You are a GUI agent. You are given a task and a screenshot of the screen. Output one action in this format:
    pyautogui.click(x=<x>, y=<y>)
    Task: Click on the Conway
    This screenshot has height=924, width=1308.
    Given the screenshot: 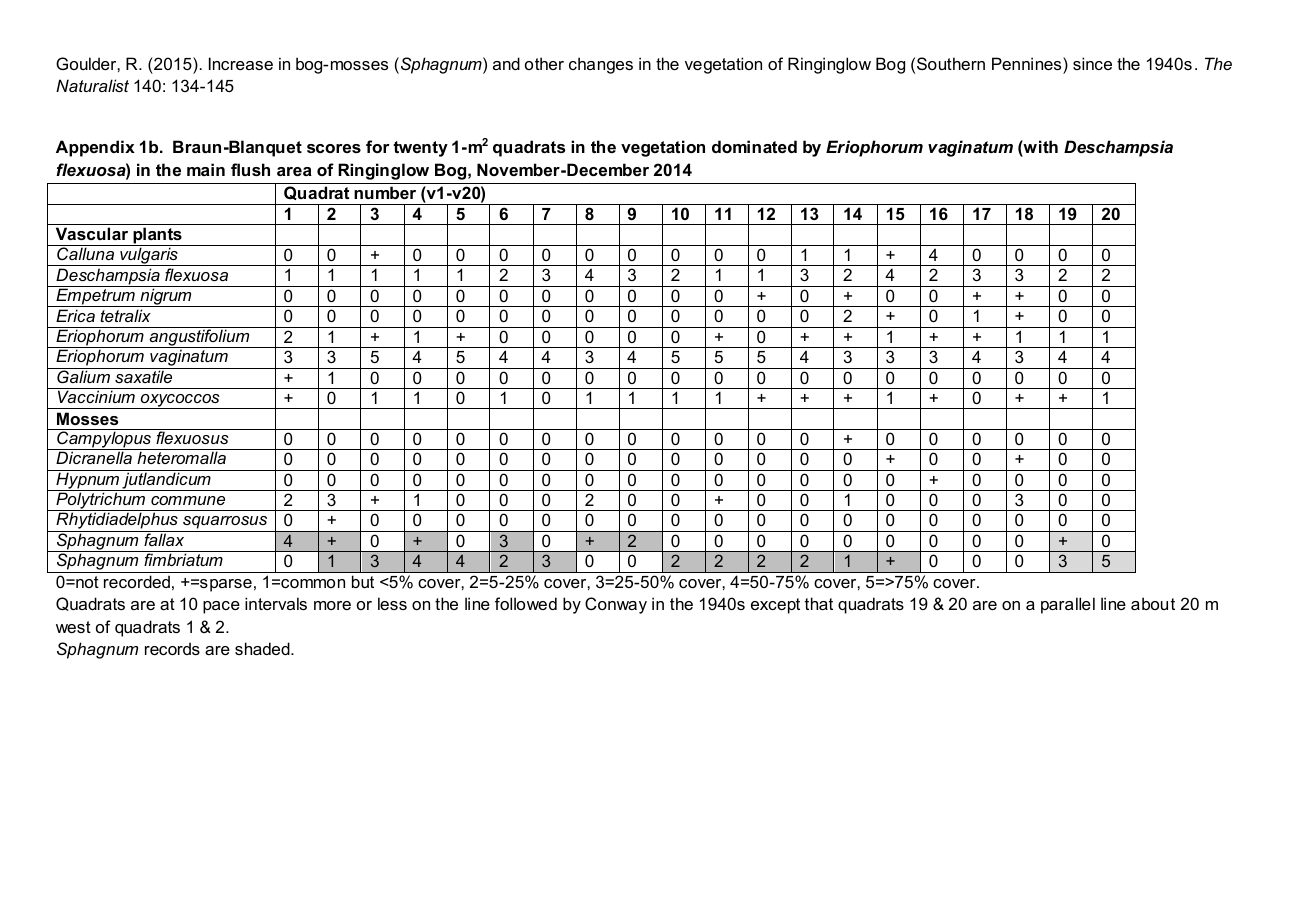 What is the action you would take?
    pyautogui.click(x=616, y=605)
